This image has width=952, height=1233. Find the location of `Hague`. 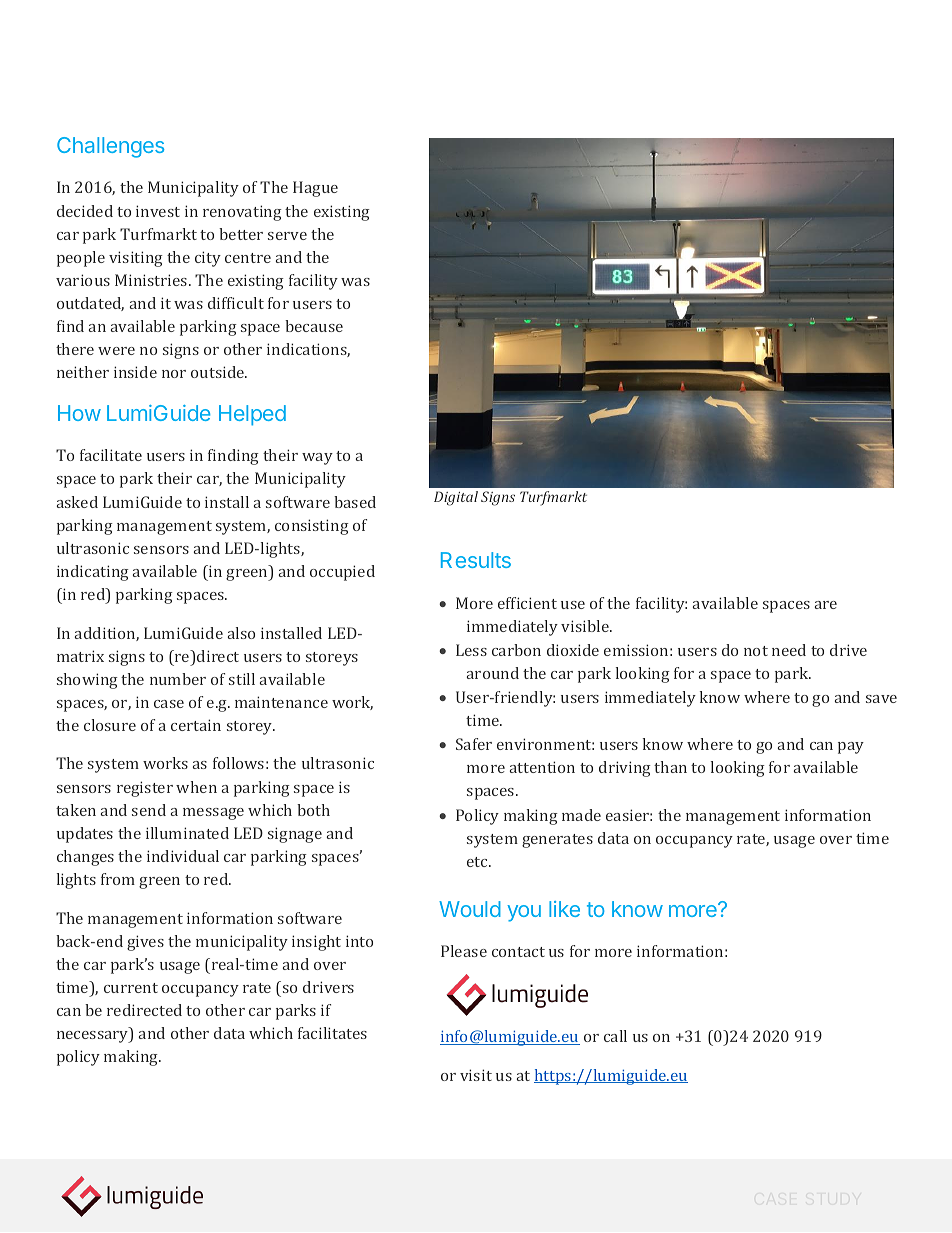

Hague is located at coordinates (315, 189).
